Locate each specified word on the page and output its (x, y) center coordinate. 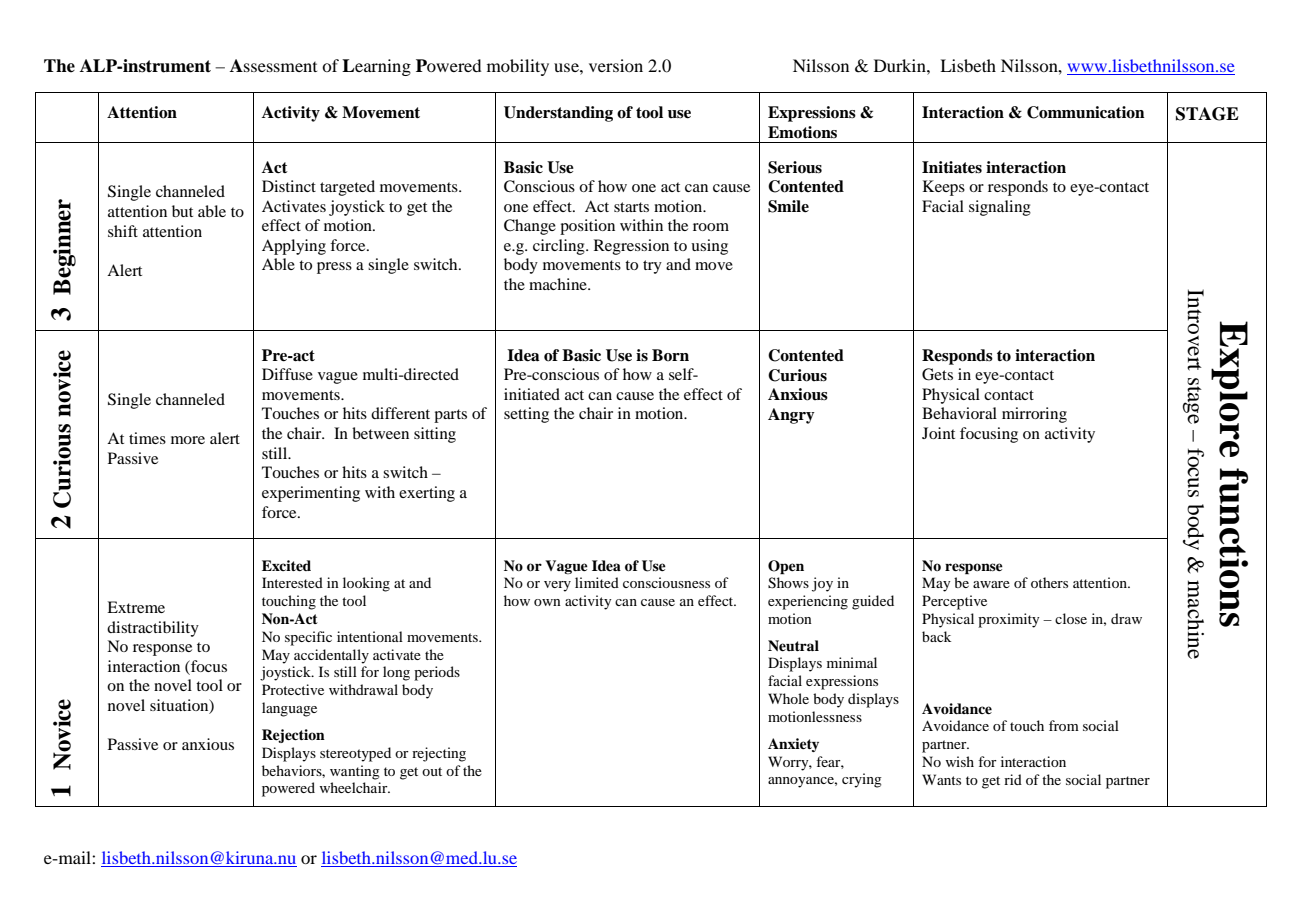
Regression (631, 247)
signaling (1000, 208)
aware (991, 584)
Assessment (273, 65)
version (616, 65)
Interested (292, 582)
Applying (294, 247)
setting (526, 415)
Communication (1086, 112)
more (188, 440)
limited (597, 582)
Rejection (293, 736)
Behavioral (959, 413)
